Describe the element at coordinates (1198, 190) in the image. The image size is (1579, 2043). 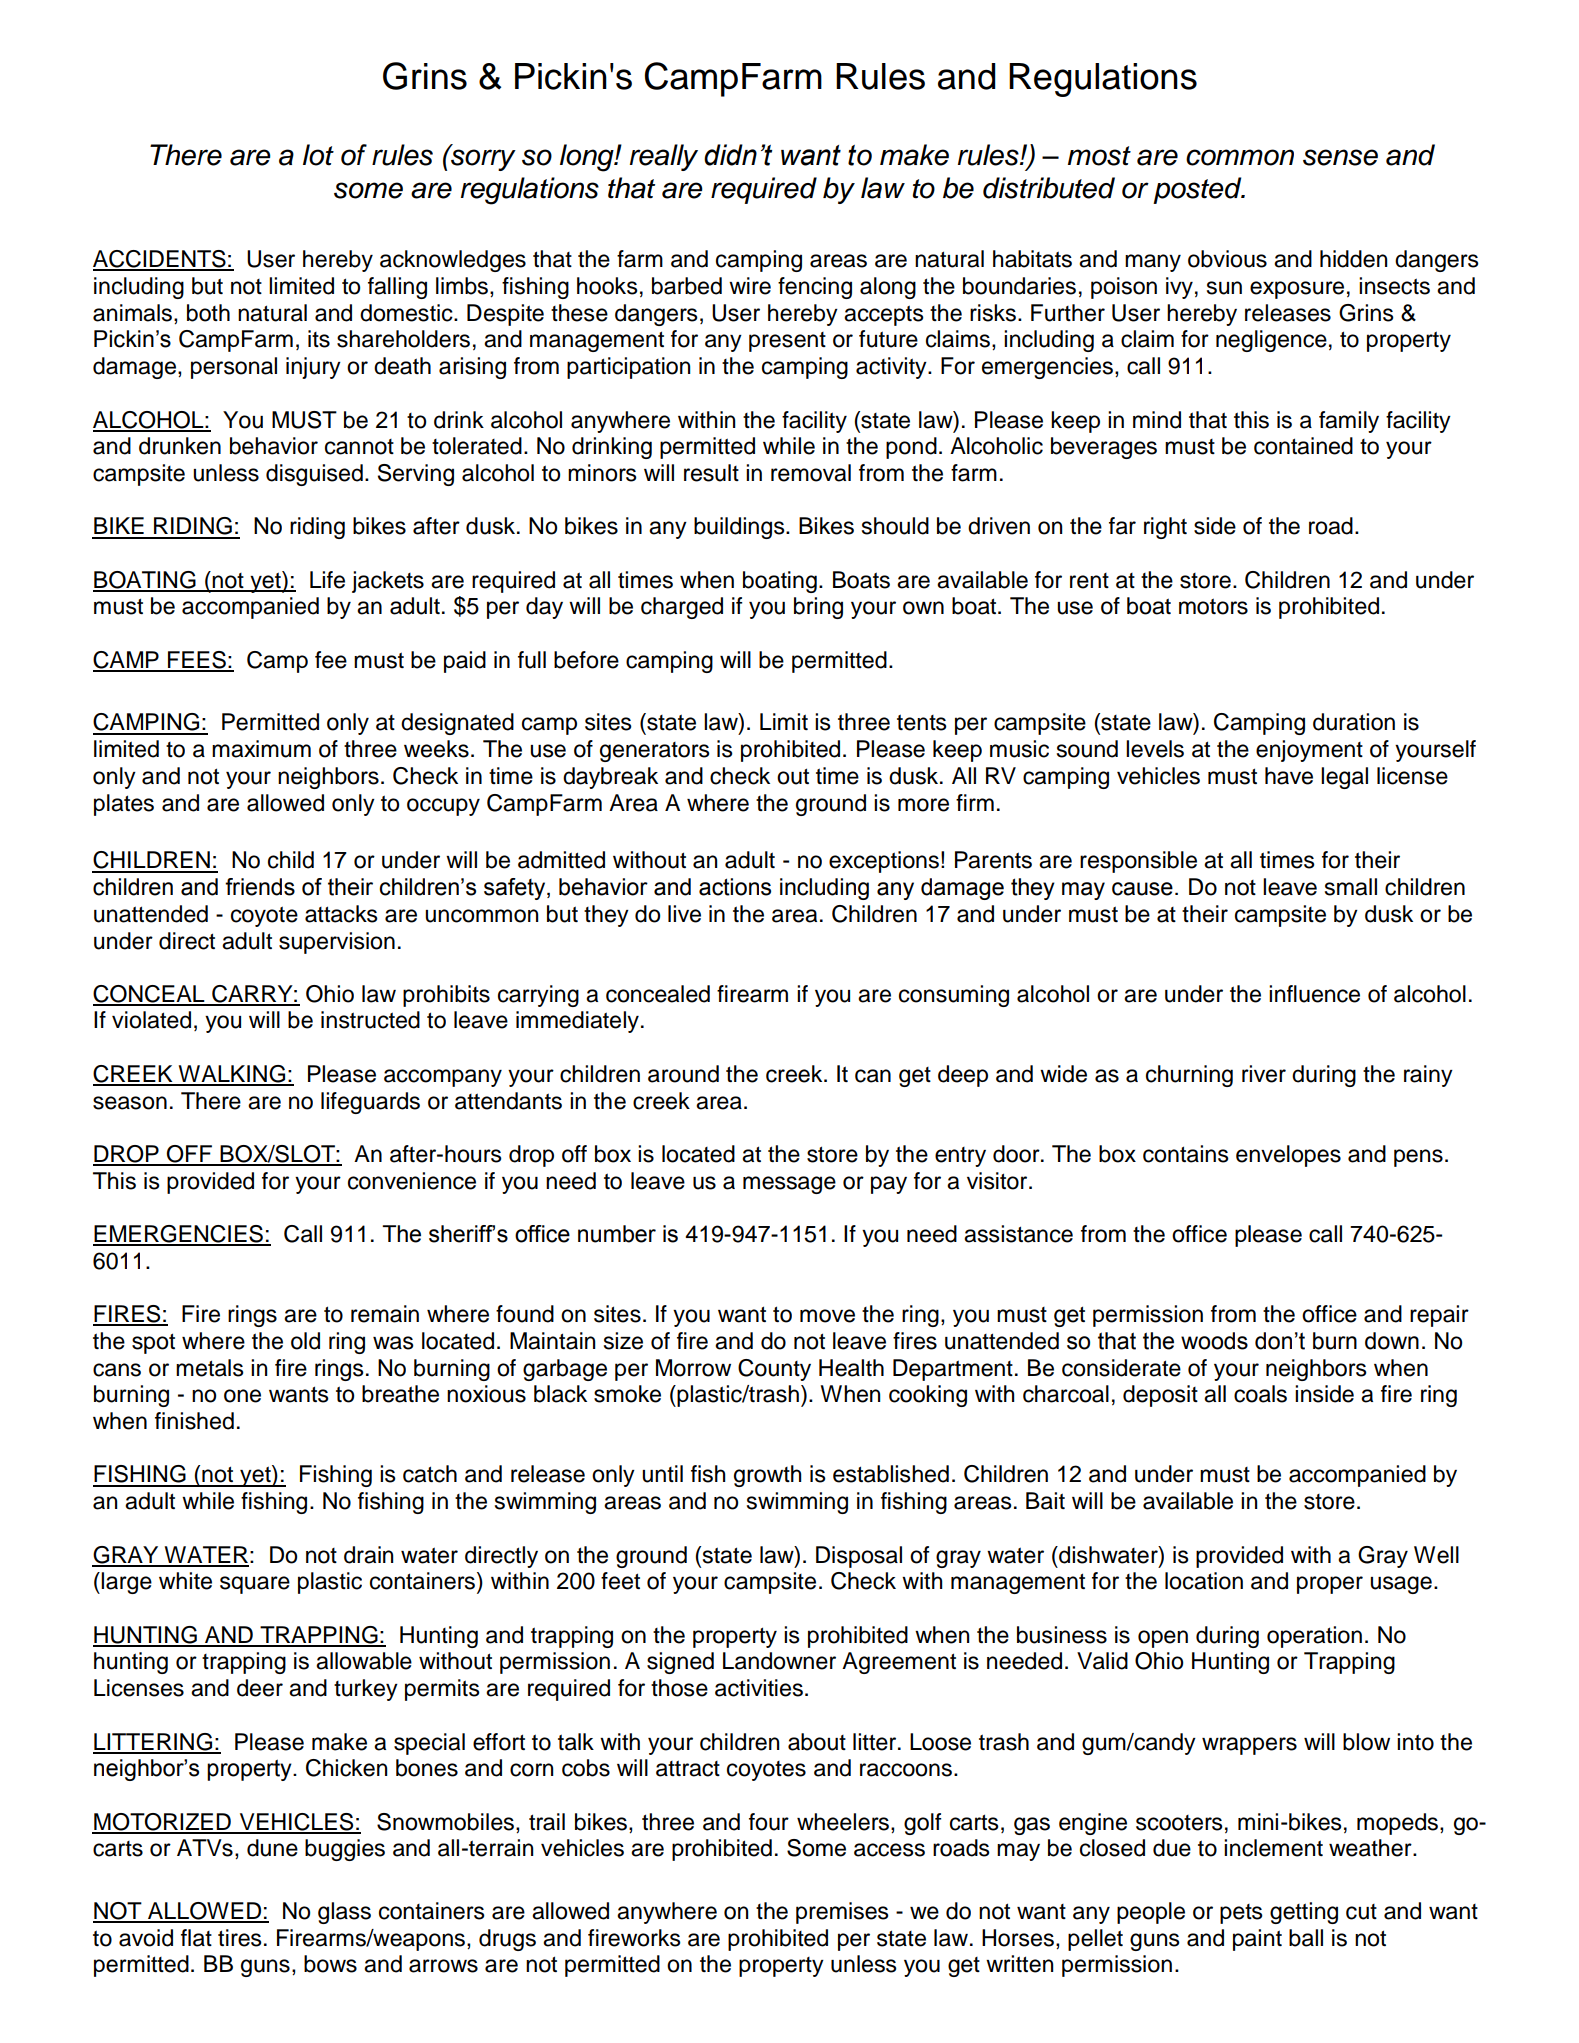
I see `posted` at that location.
